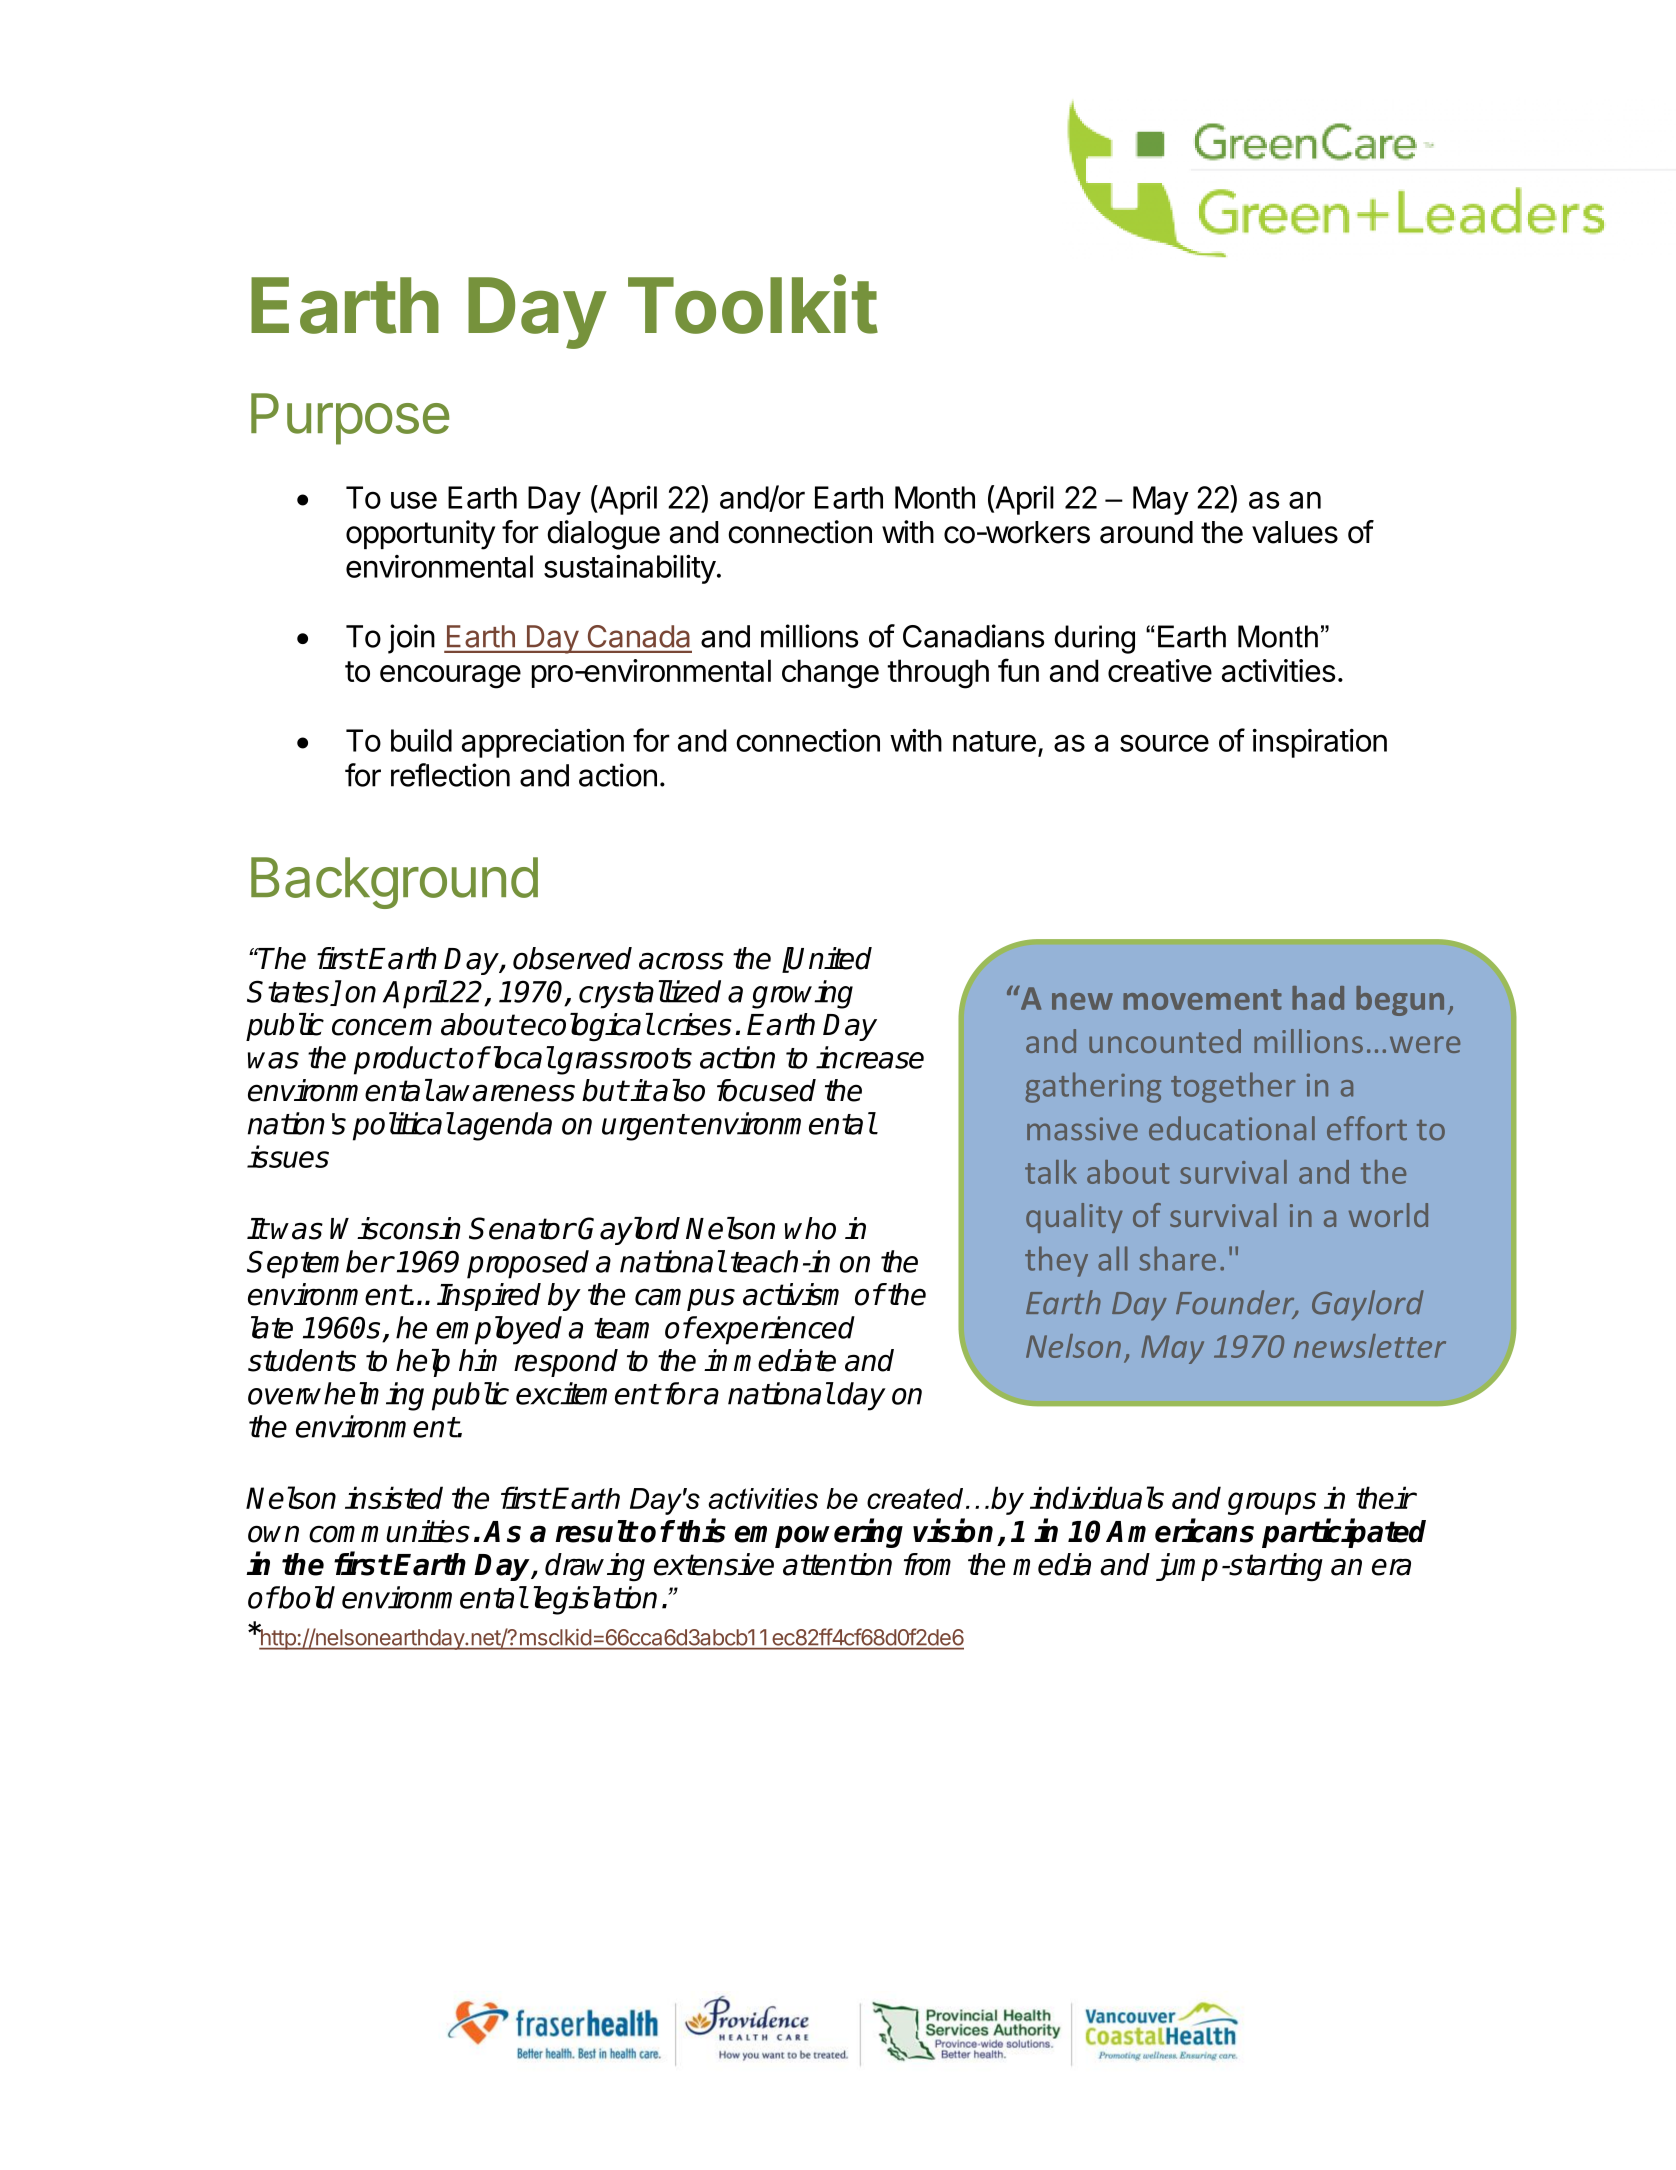  Describe the element at coordinates (421, 740) in the document. I see `build` at that location.
